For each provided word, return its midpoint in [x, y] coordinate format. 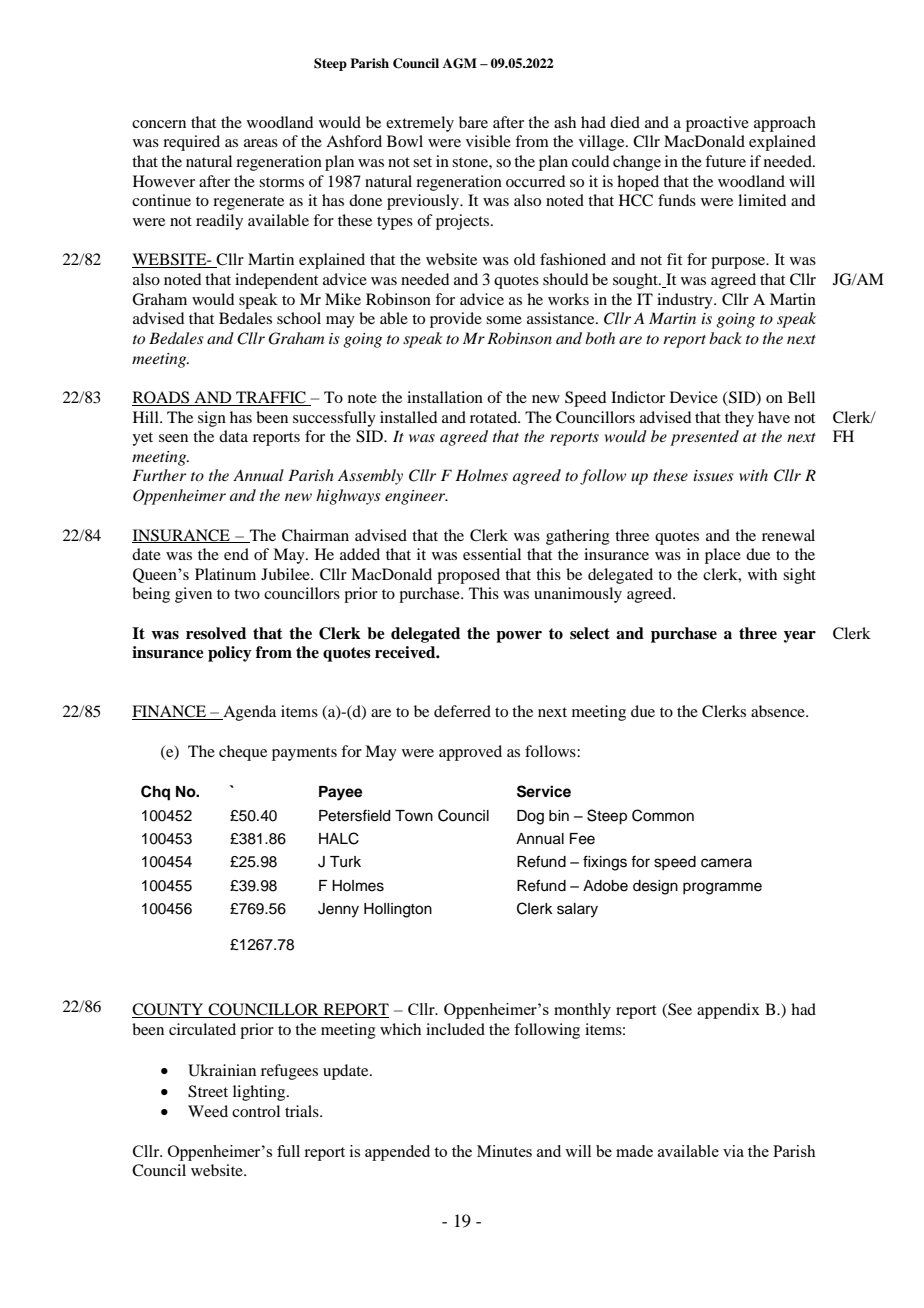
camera [726, 863]
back [725, 338]
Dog [530, 817]
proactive [717, 124]
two [247, 594]
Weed [208, 1111]
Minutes [504, 1151]
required [191, 143]
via [733, 1151]
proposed [468, 576]
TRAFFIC [271, 398]
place [723, 556]
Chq [155, 793]
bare [473, 122]
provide [456, 320]
